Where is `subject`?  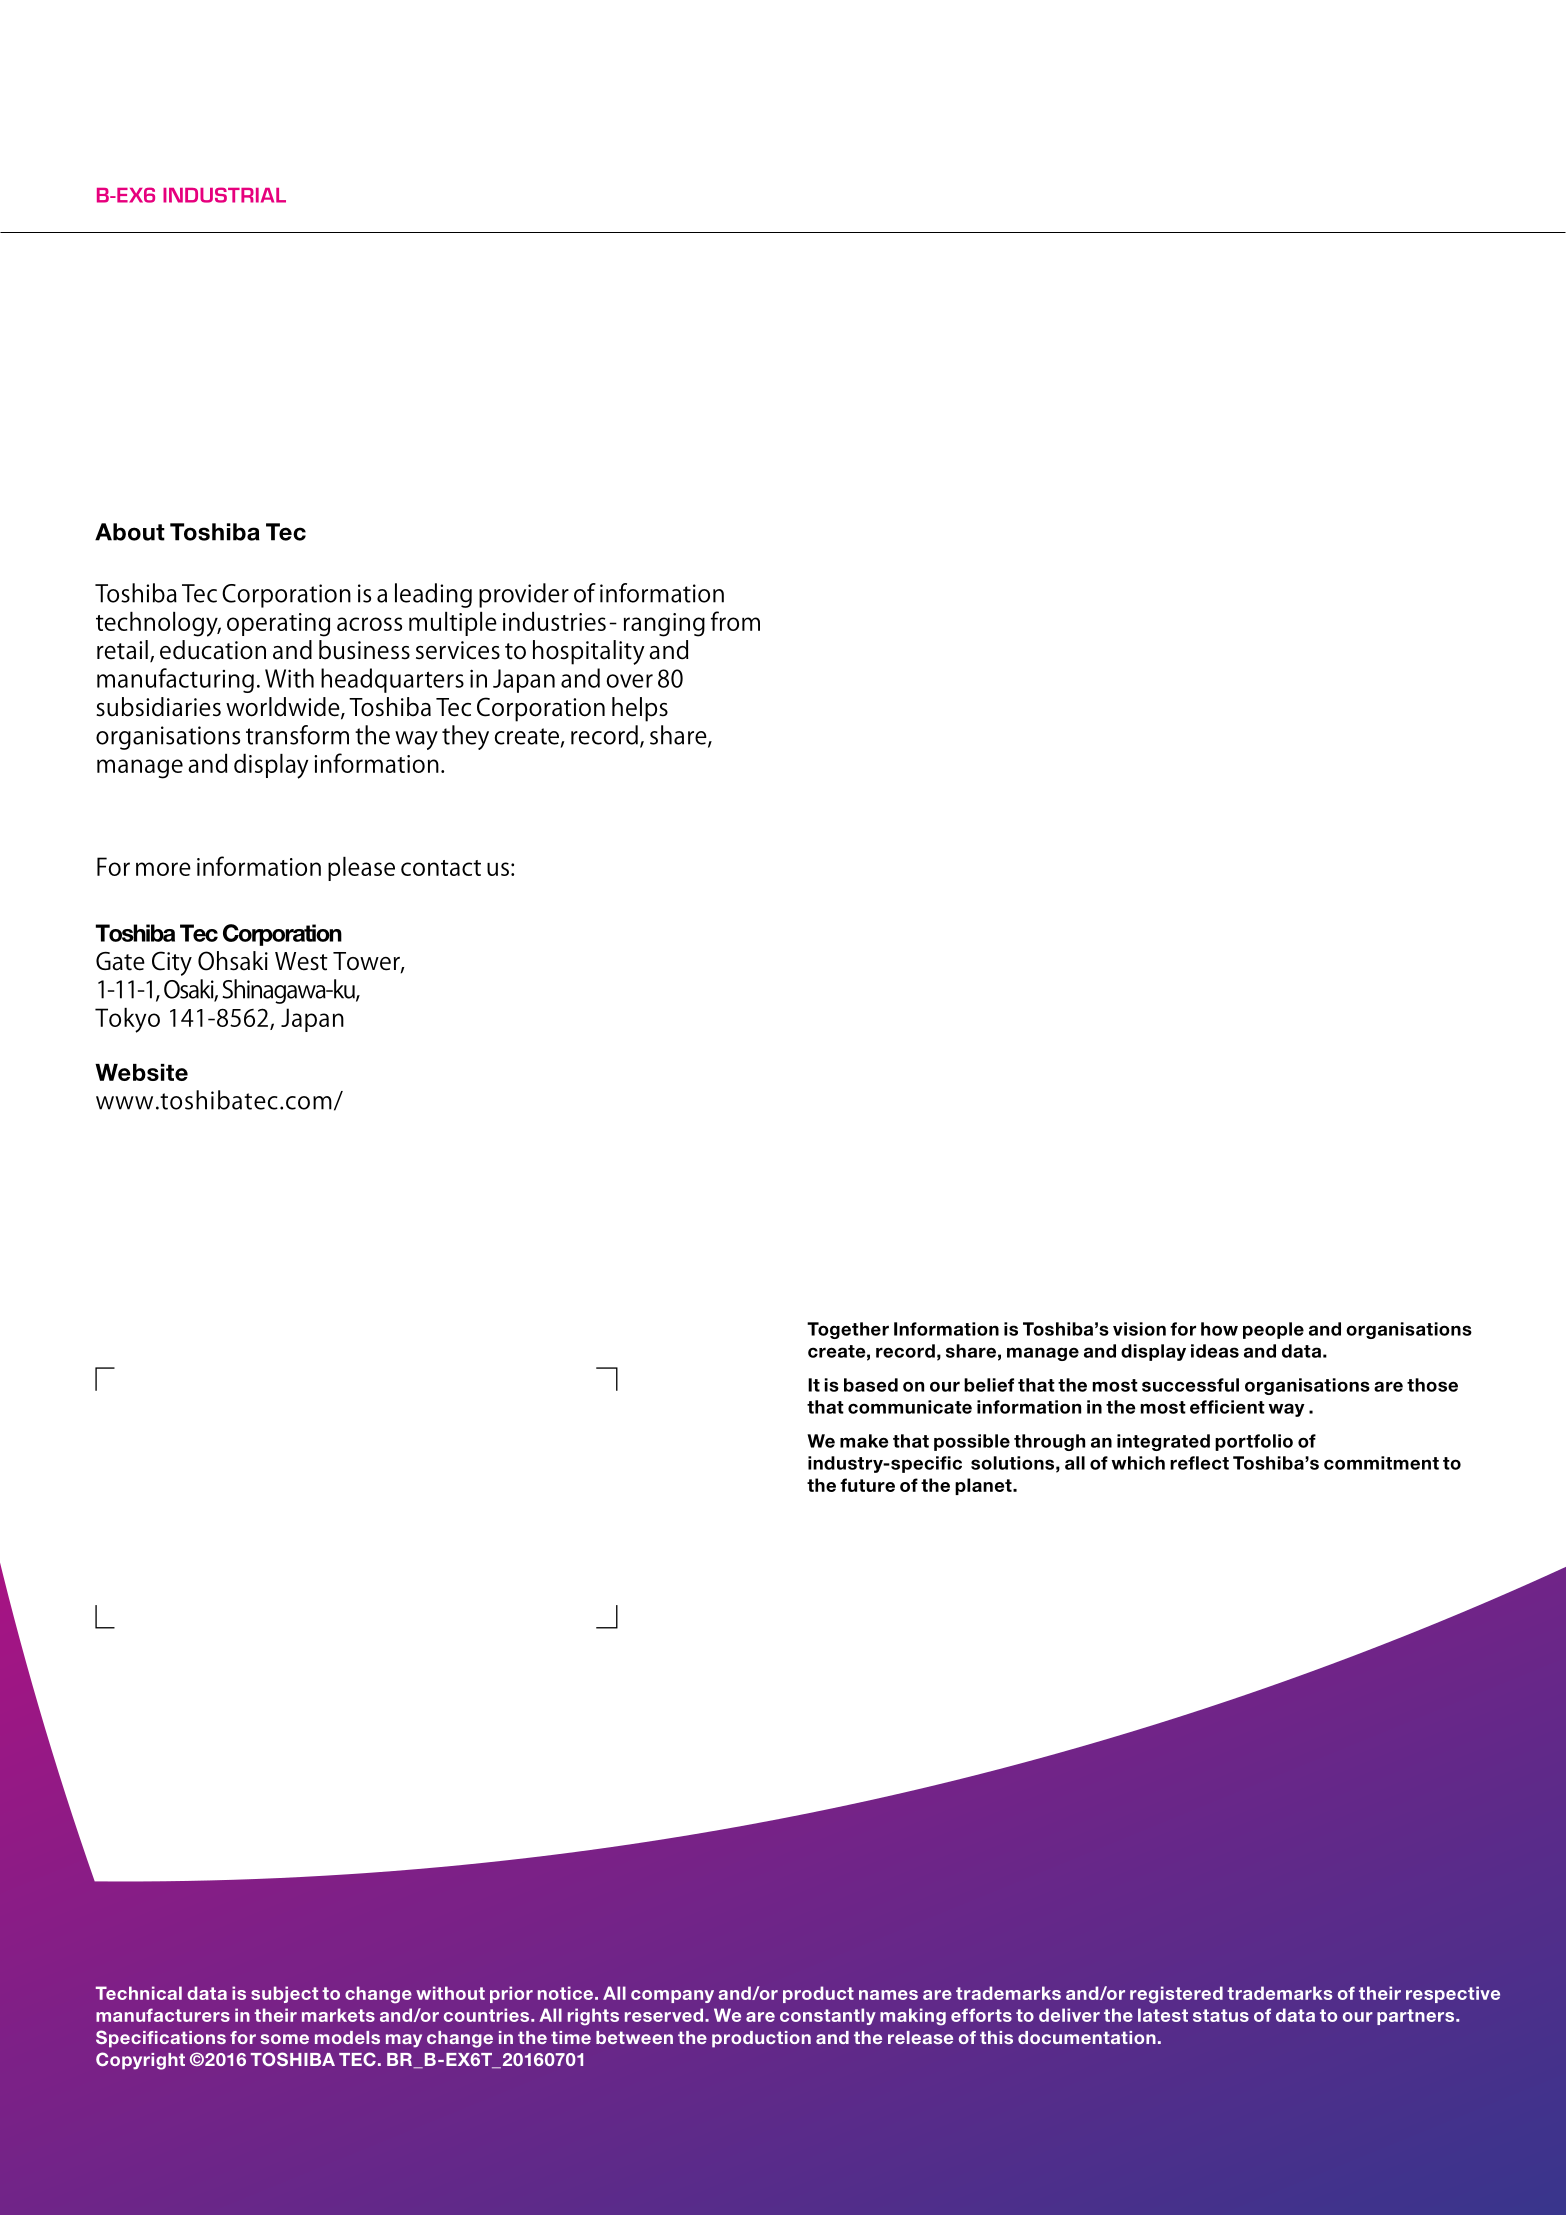
subject is located at coordinates (284, 1994).
